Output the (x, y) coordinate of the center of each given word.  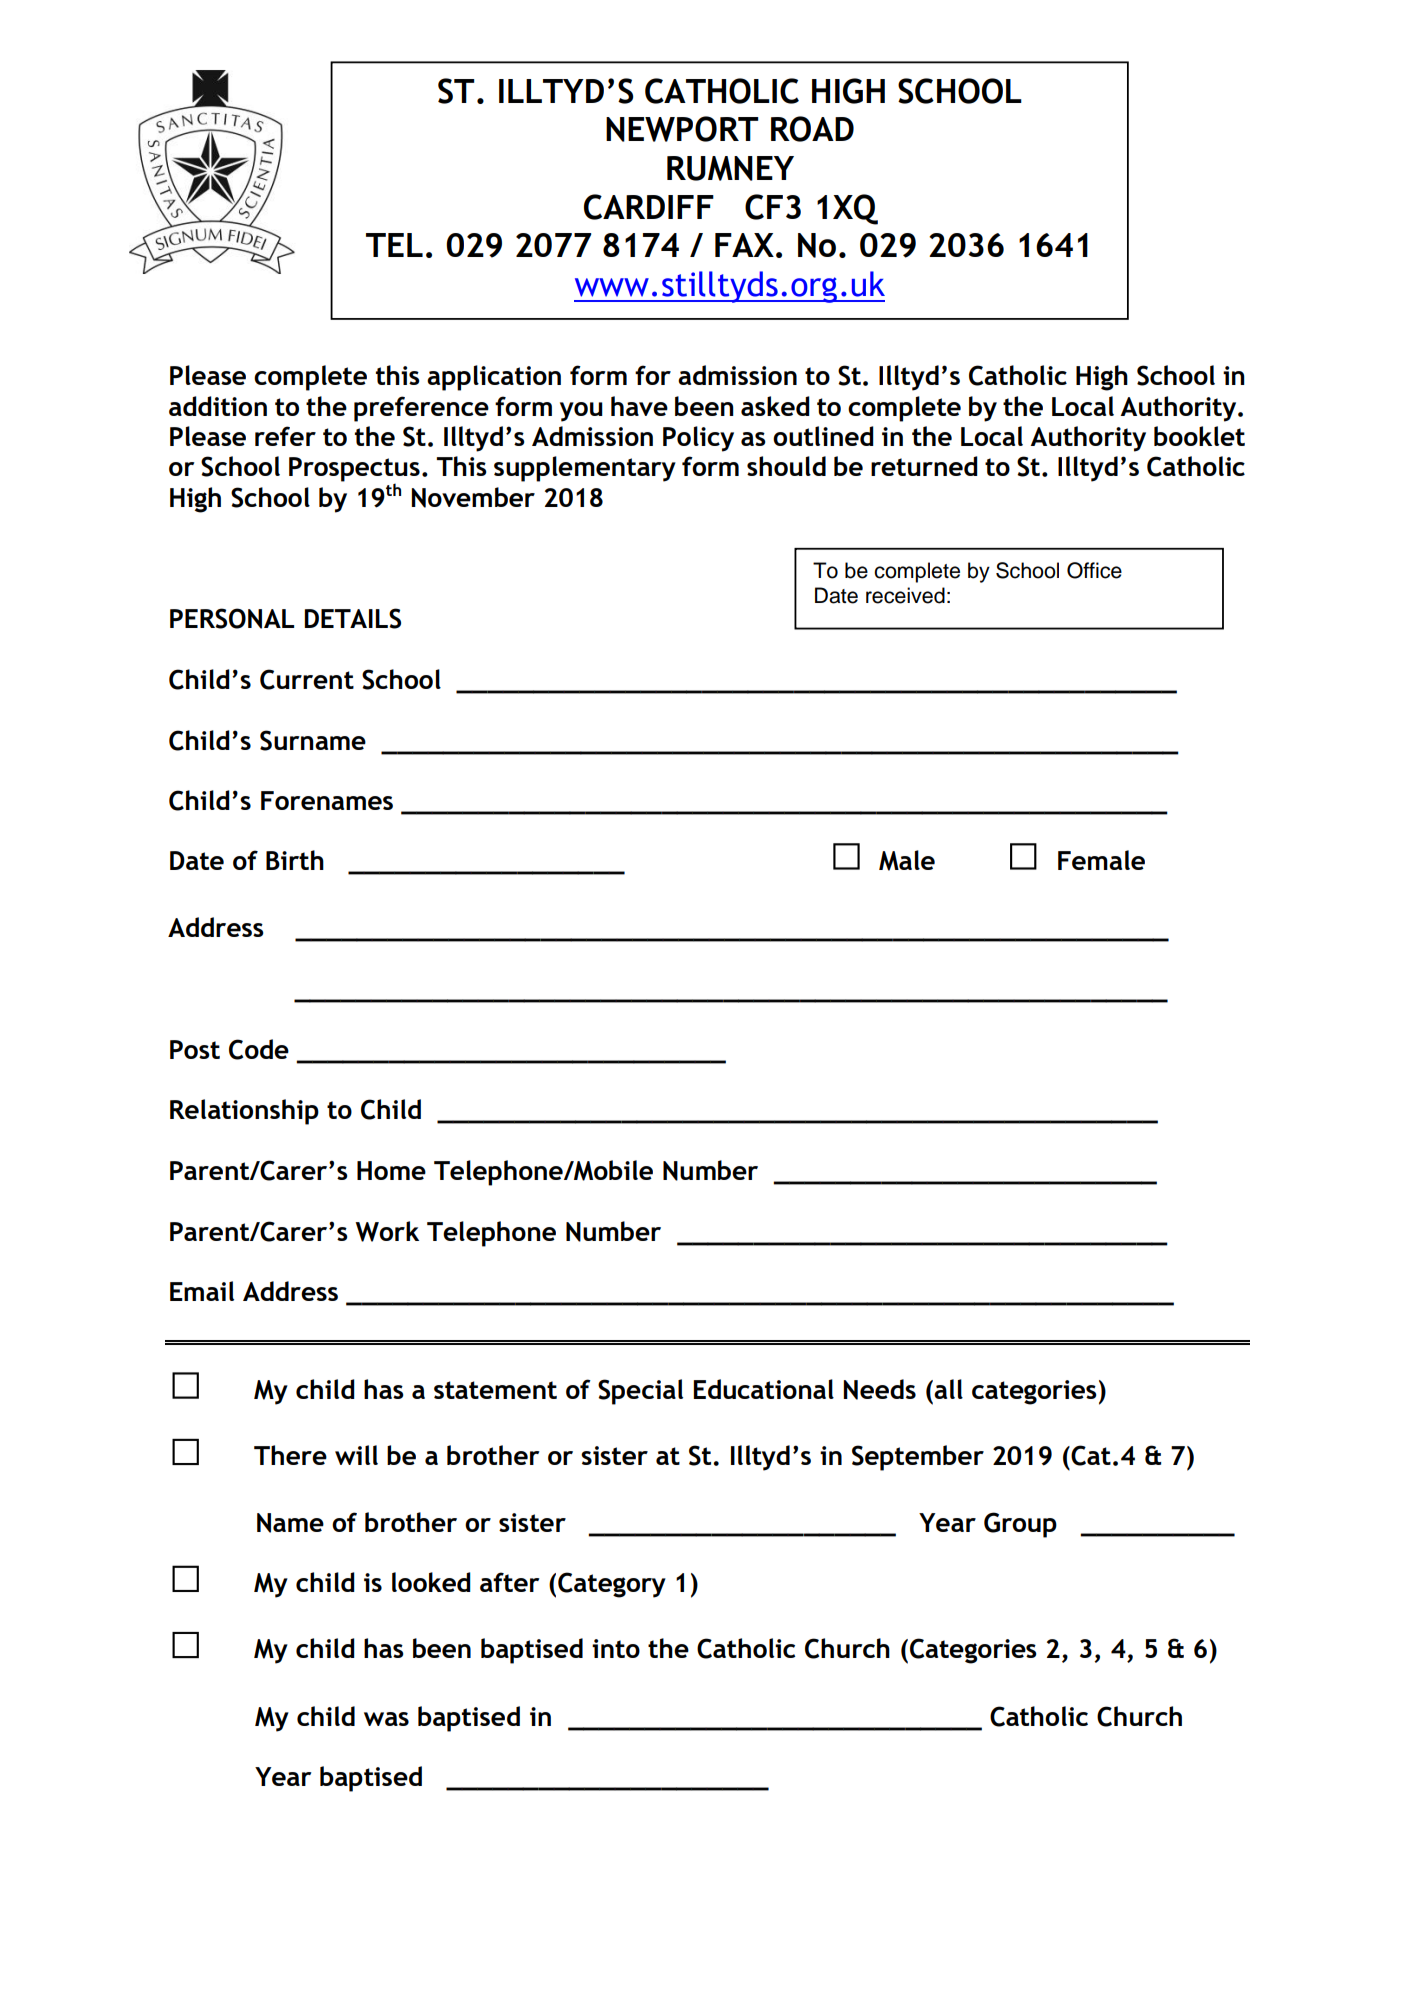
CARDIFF (649, 207)
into (616, 1648)
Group (1020, 1525)
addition (218, 406)
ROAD (812, 129)
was (386, 1719)
